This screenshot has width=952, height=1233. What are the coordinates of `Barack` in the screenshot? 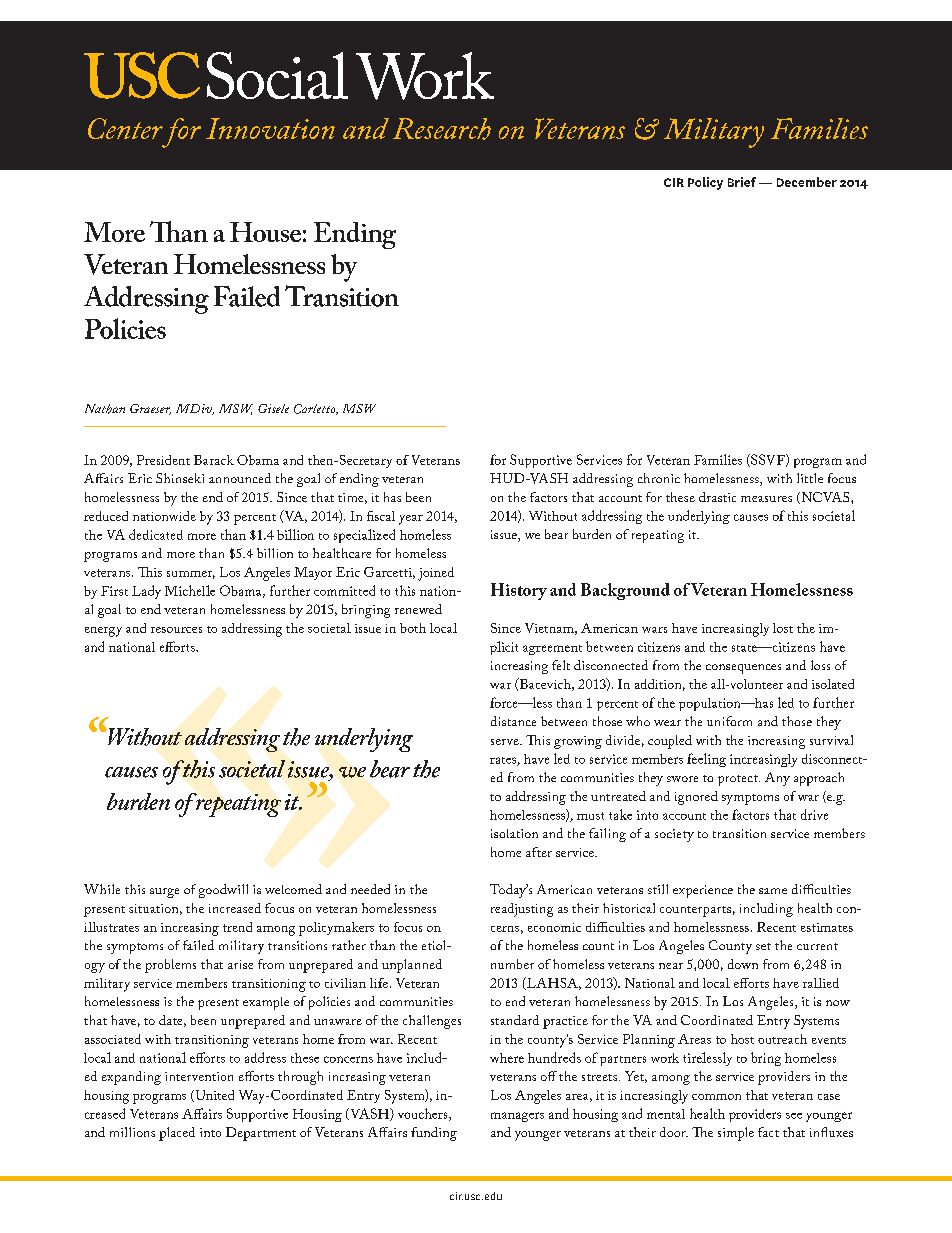 It's located at (214, 460).
